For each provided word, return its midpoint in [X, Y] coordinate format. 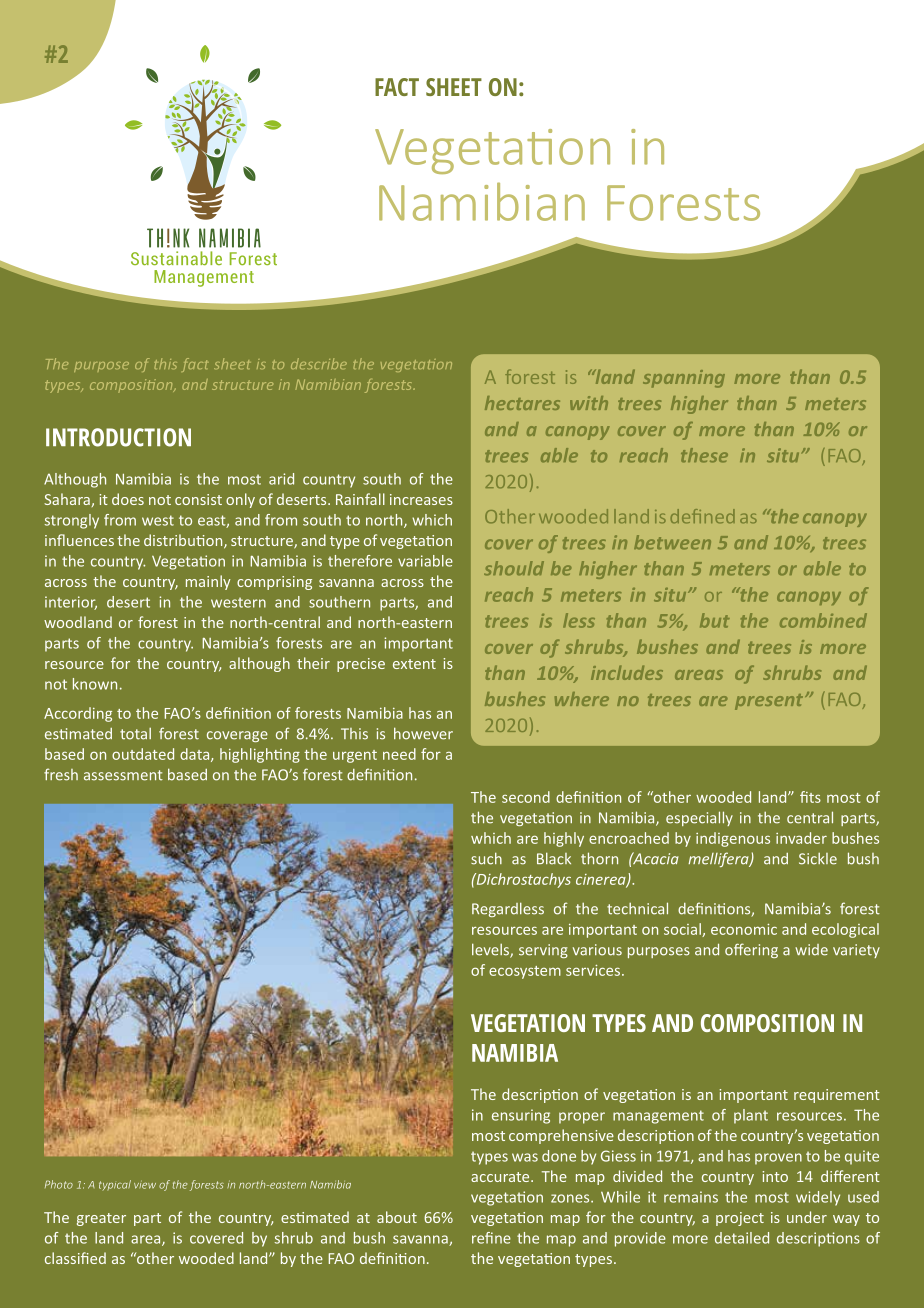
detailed [742, 1238]
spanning [684, 379]
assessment [123, 775]
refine [491, 1238]
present [770, 702]
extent [414, 664]
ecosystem [525, 972]
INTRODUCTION [118, 437]
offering [751, 950]
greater [101, 1219]
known [95, 684]
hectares [522, 403]
